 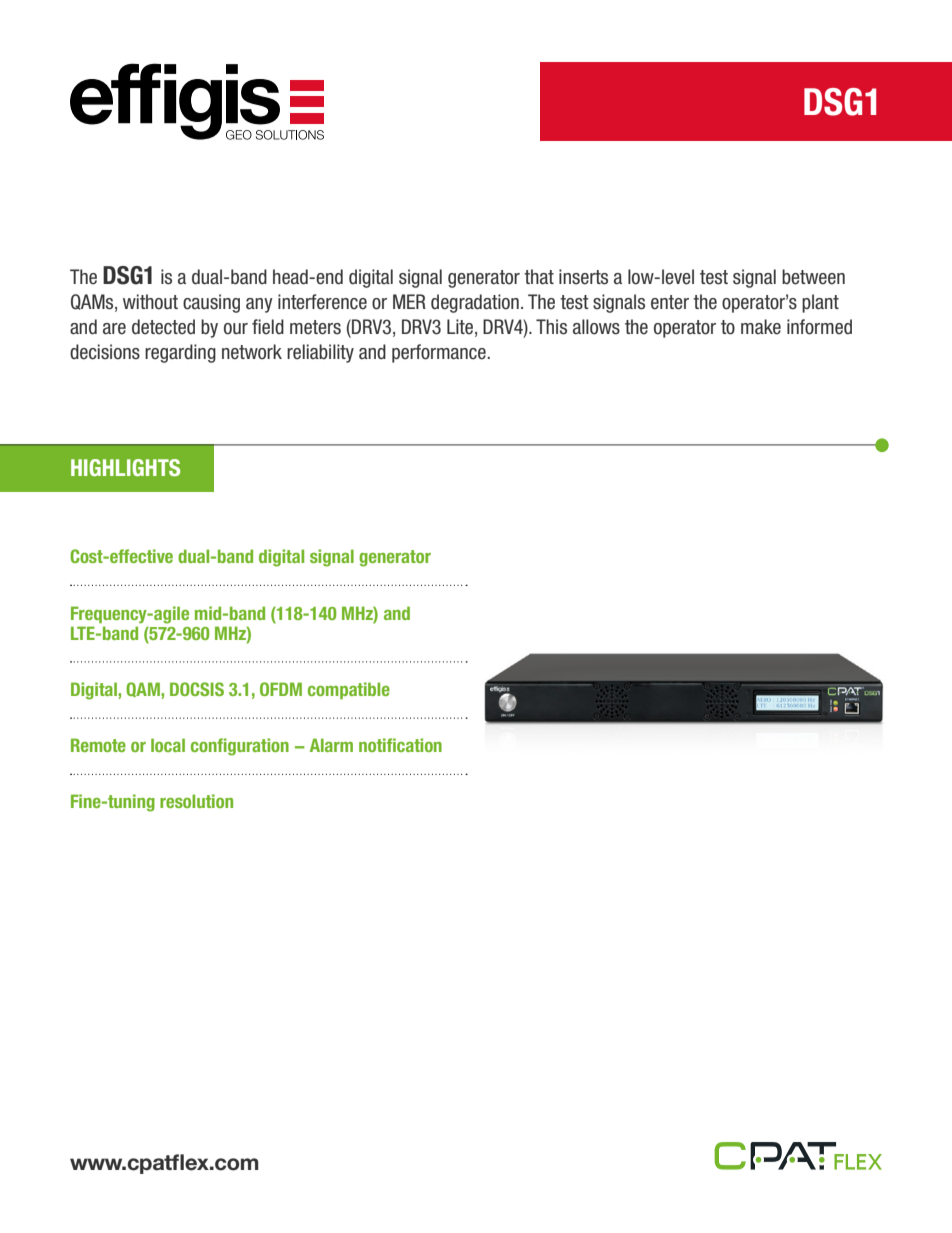 I want to click on Alarm, so click(x=331, y=745).
